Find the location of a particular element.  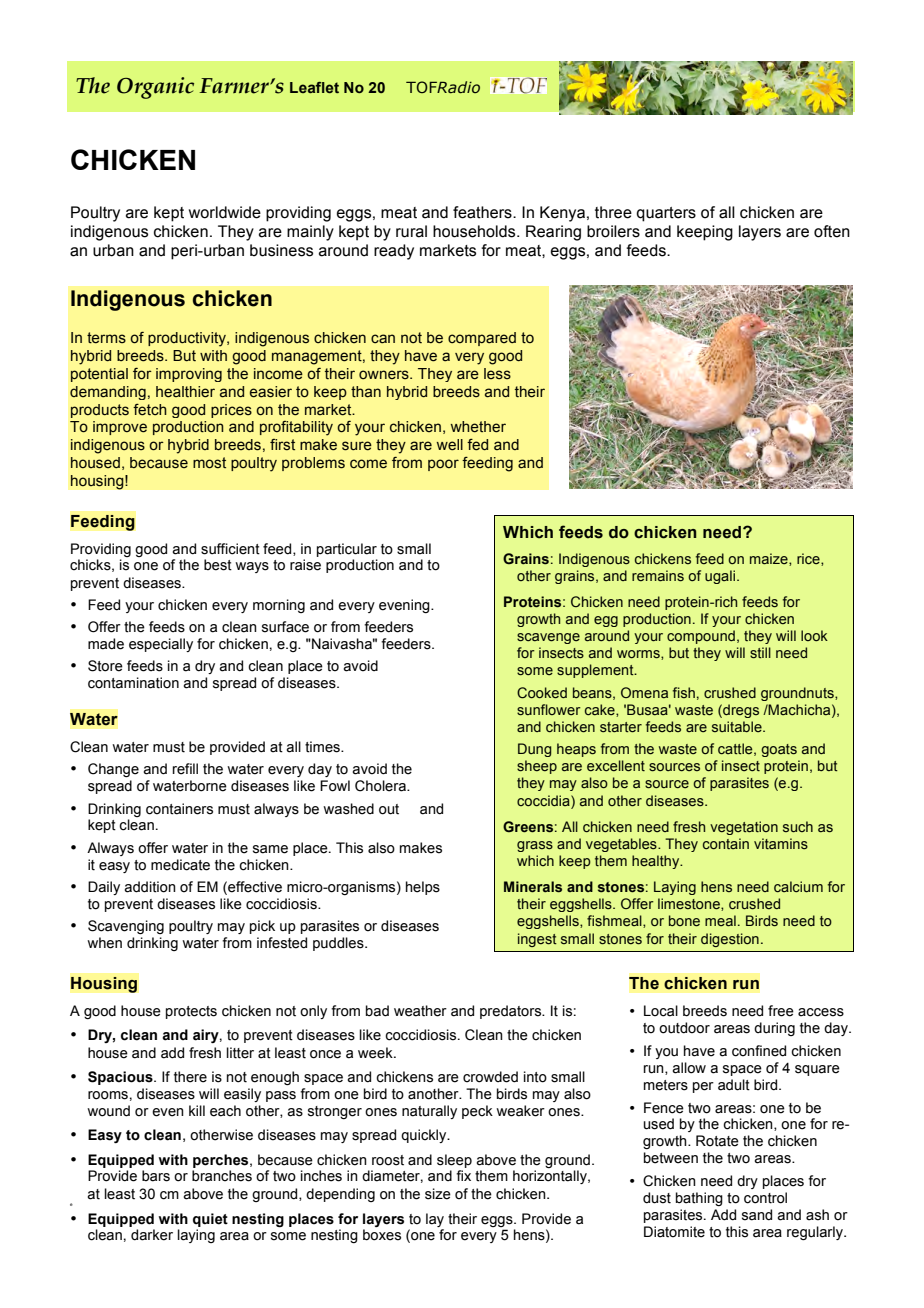

especially is located at coordinates (161, 645).
